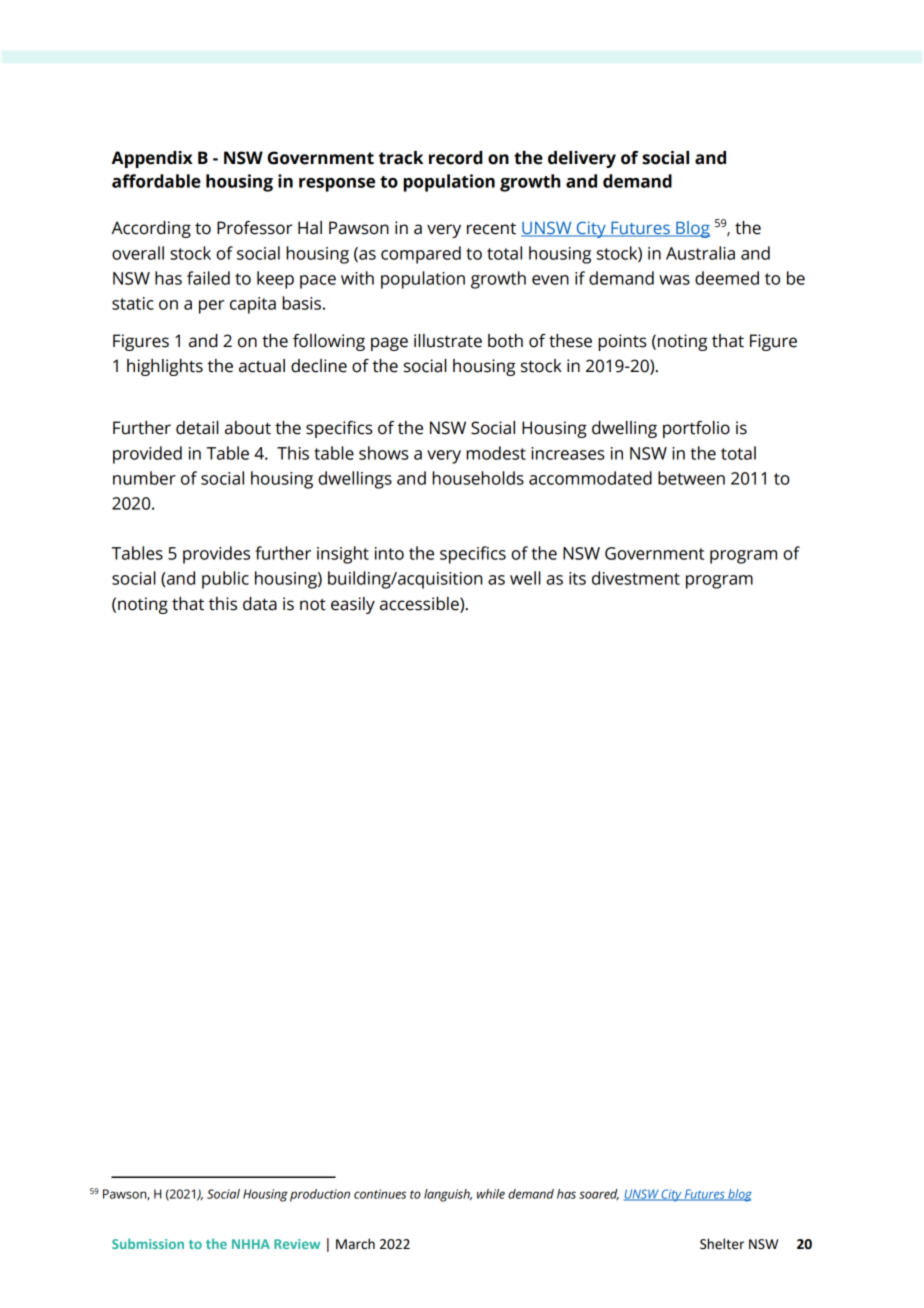  I want to click on languish, so click(448, 1195).
